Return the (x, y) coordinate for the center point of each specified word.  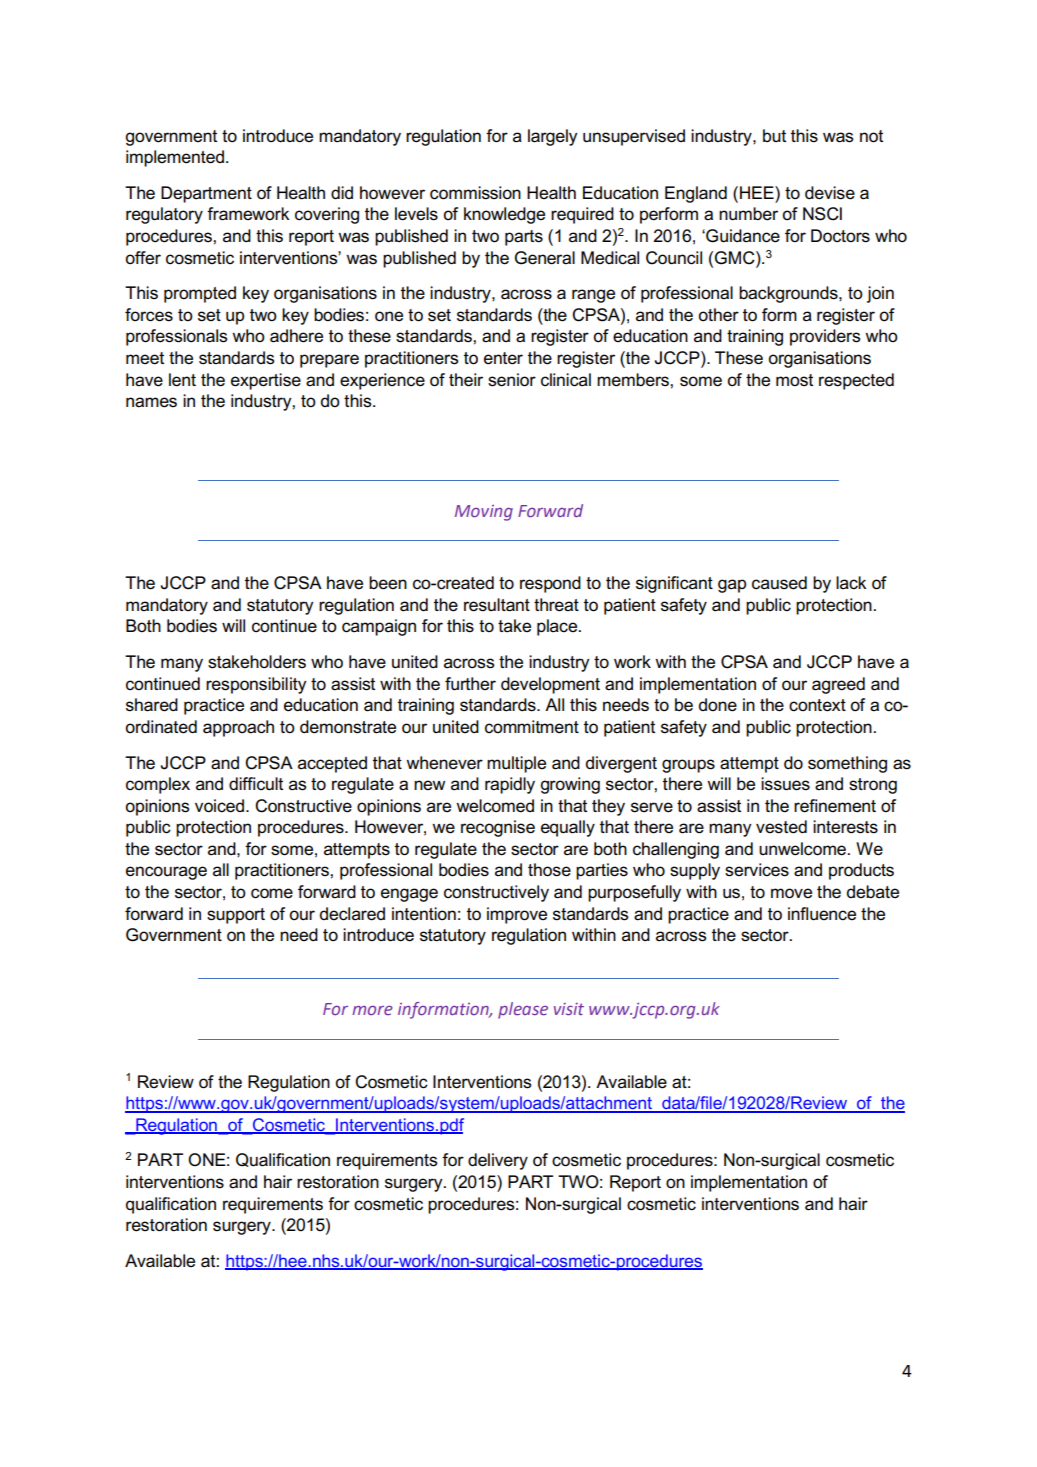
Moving (484, 513)
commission (475, 193)
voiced (219, 806)
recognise (498, 828)
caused (779, 583)
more (372, 1010)
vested (781, 827)
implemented (175, 158)
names (151, 402)
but (774, 135)
